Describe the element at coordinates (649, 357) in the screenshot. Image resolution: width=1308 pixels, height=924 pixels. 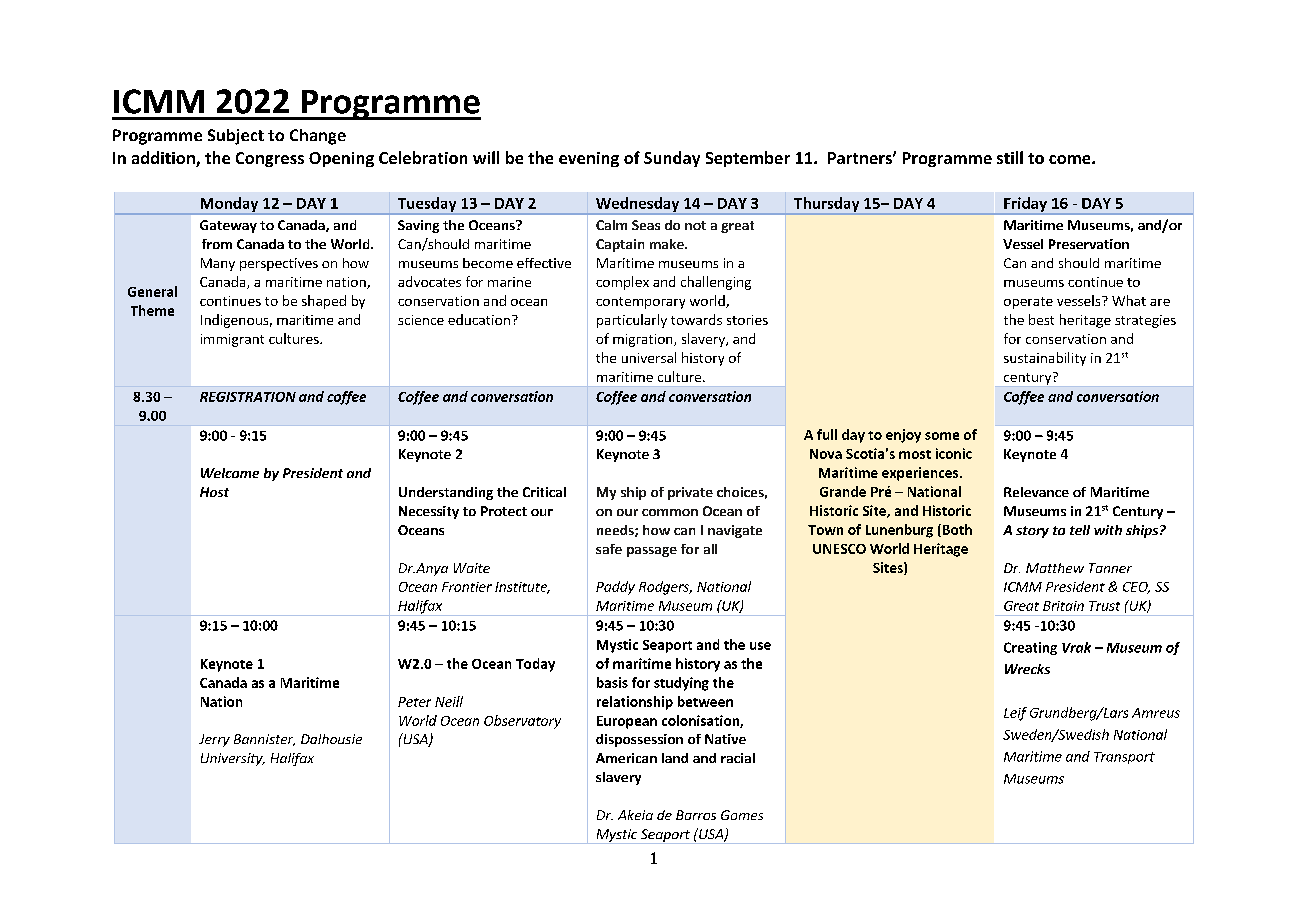
I see `universal` at that location.
